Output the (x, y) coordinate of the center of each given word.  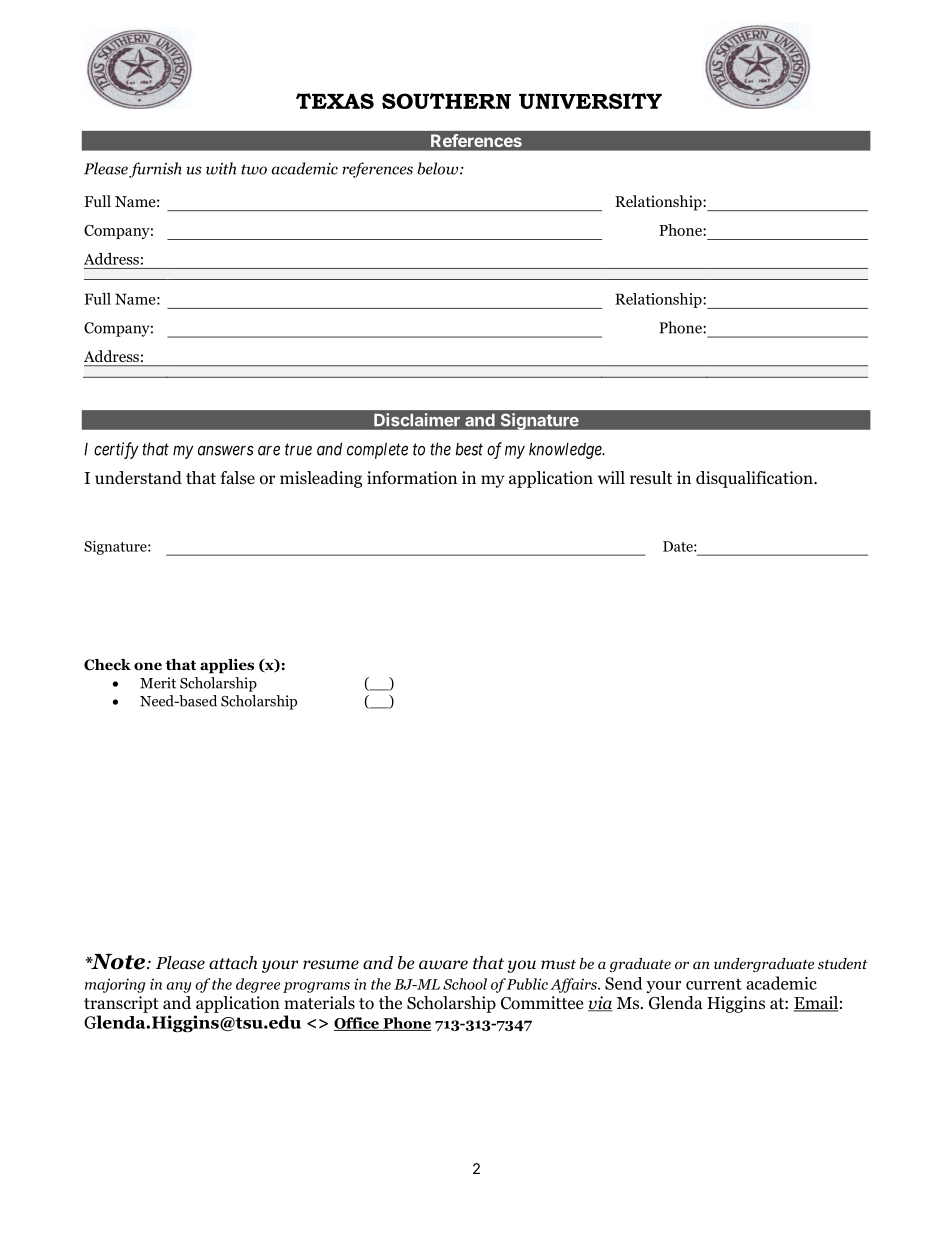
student (843, 963)
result (651, 478)
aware (443, 965)
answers (226, 450)
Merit (158, 683)
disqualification (755, 479)
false (237, 477)
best (469, 449)
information (412, 478)
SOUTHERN (446, 101)
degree (258, 985)
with (221, 168)
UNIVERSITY (590, 101)
